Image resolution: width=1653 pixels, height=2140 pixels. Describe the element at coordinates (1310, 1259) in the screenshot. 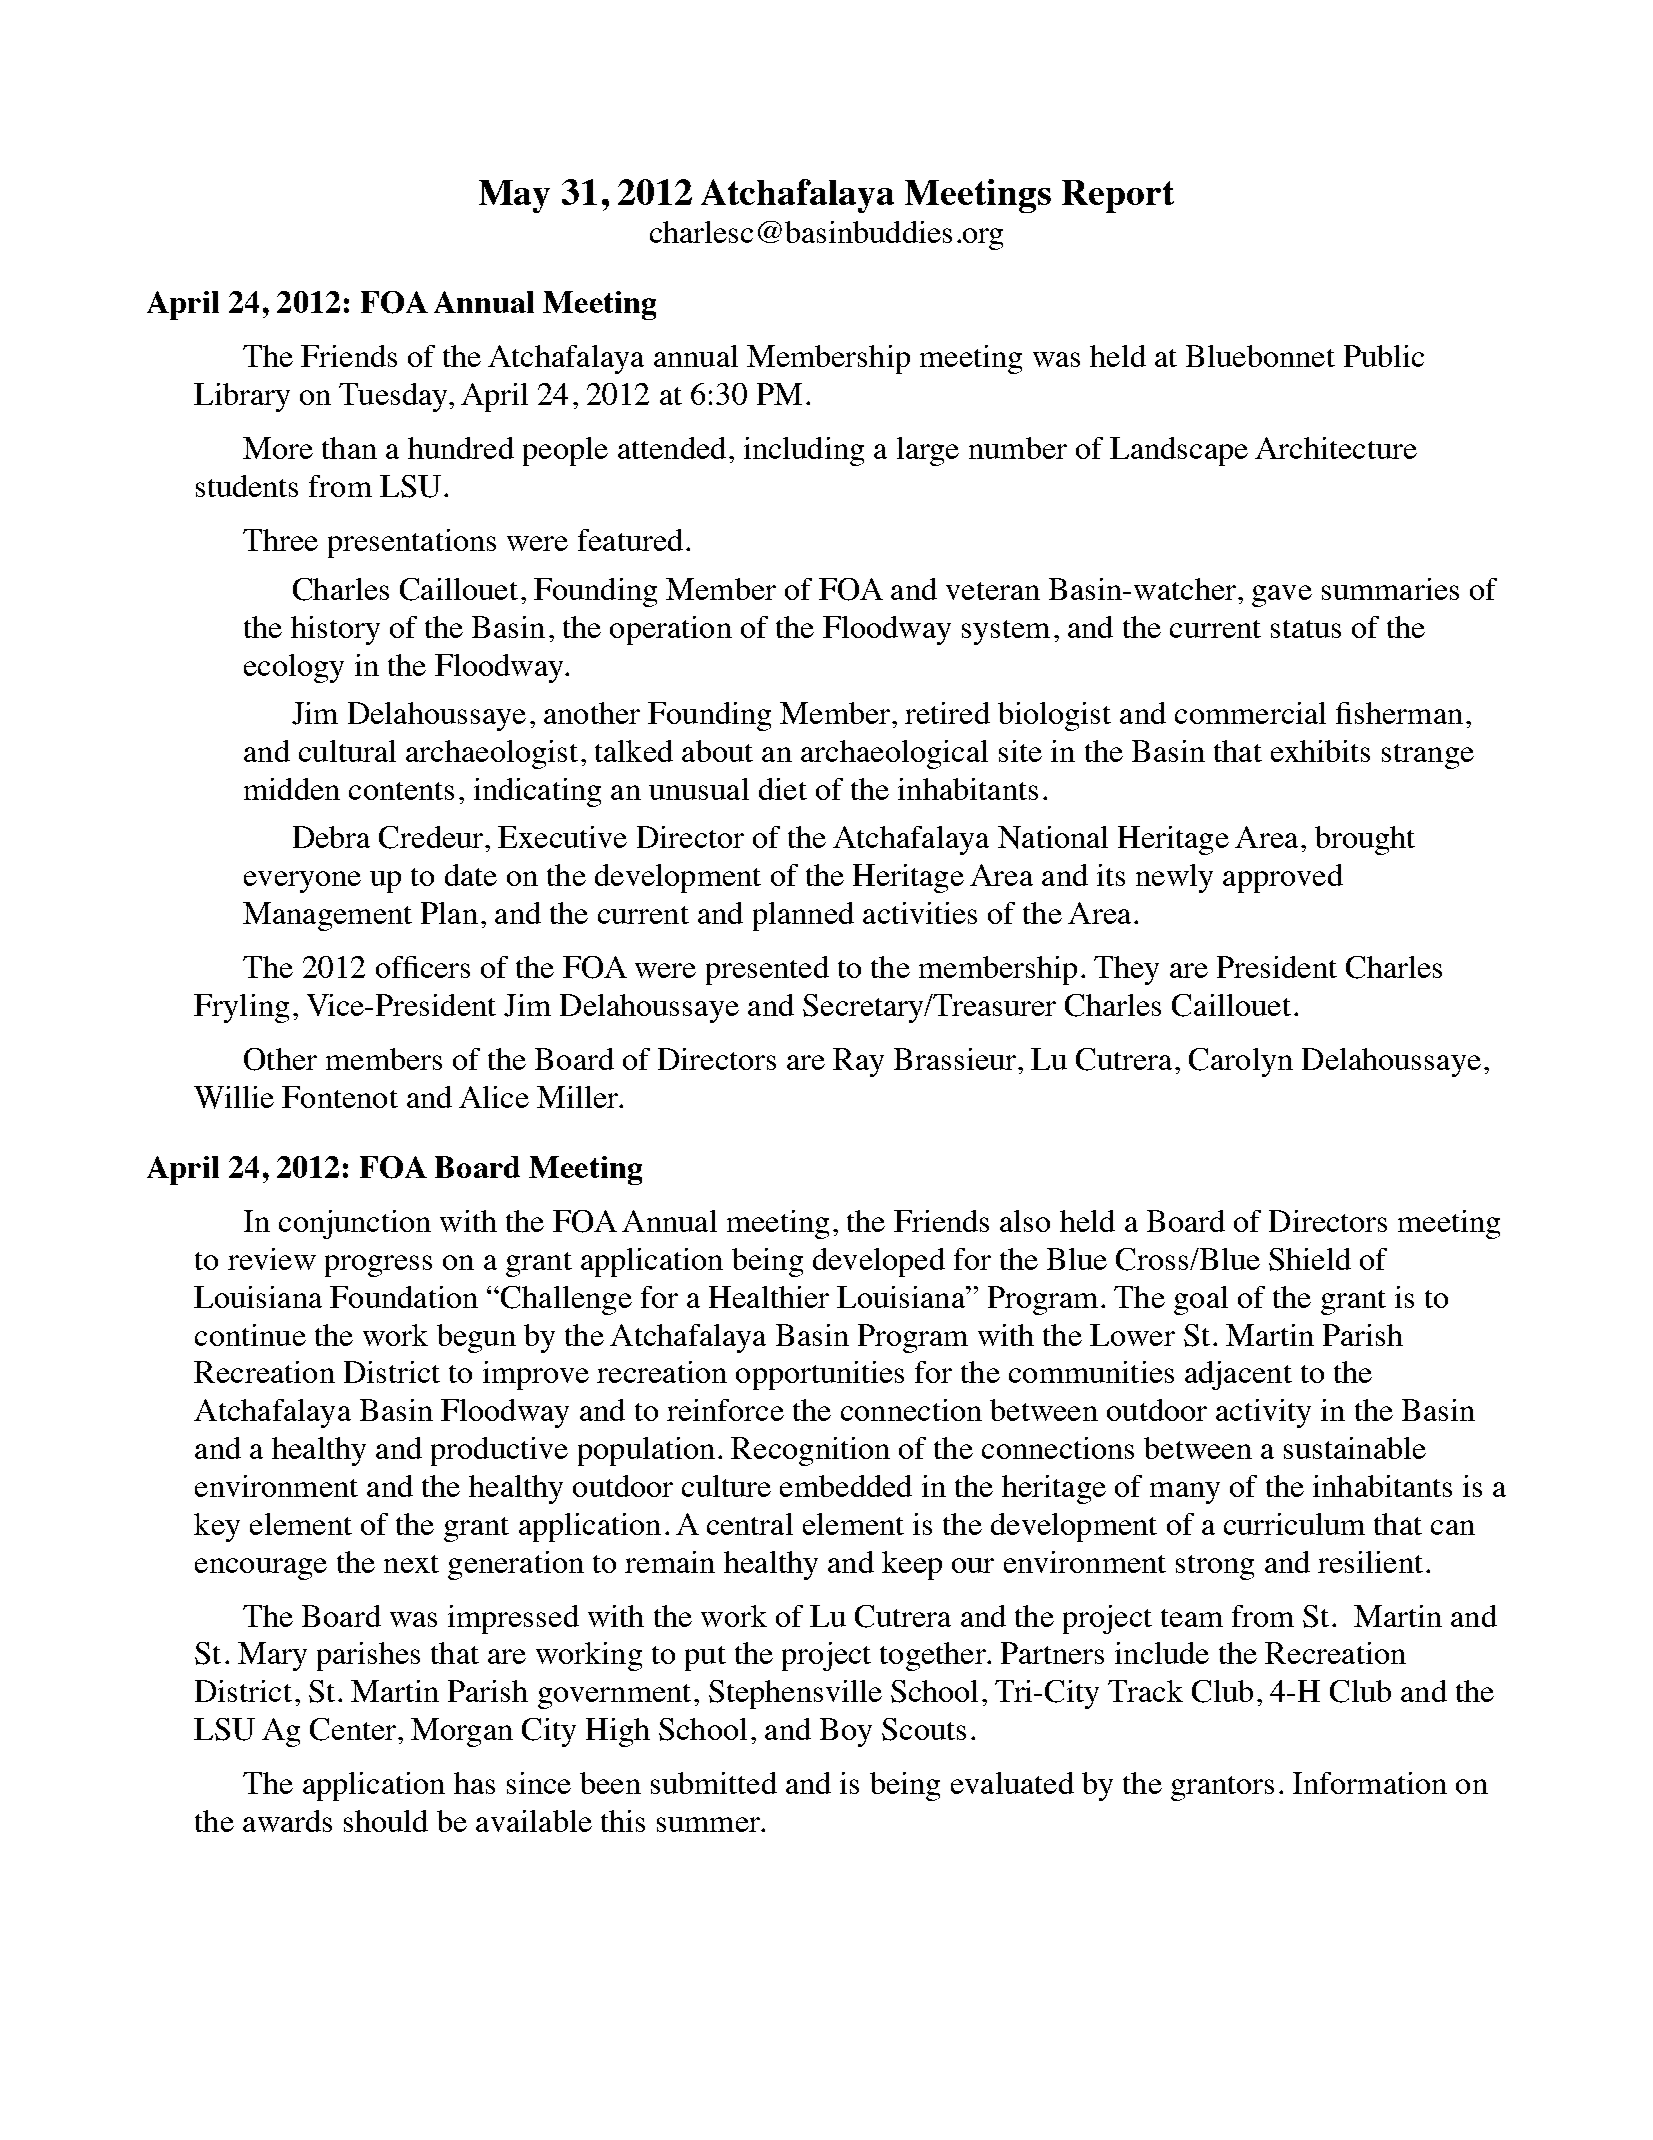

I see `Shield` at that location.
